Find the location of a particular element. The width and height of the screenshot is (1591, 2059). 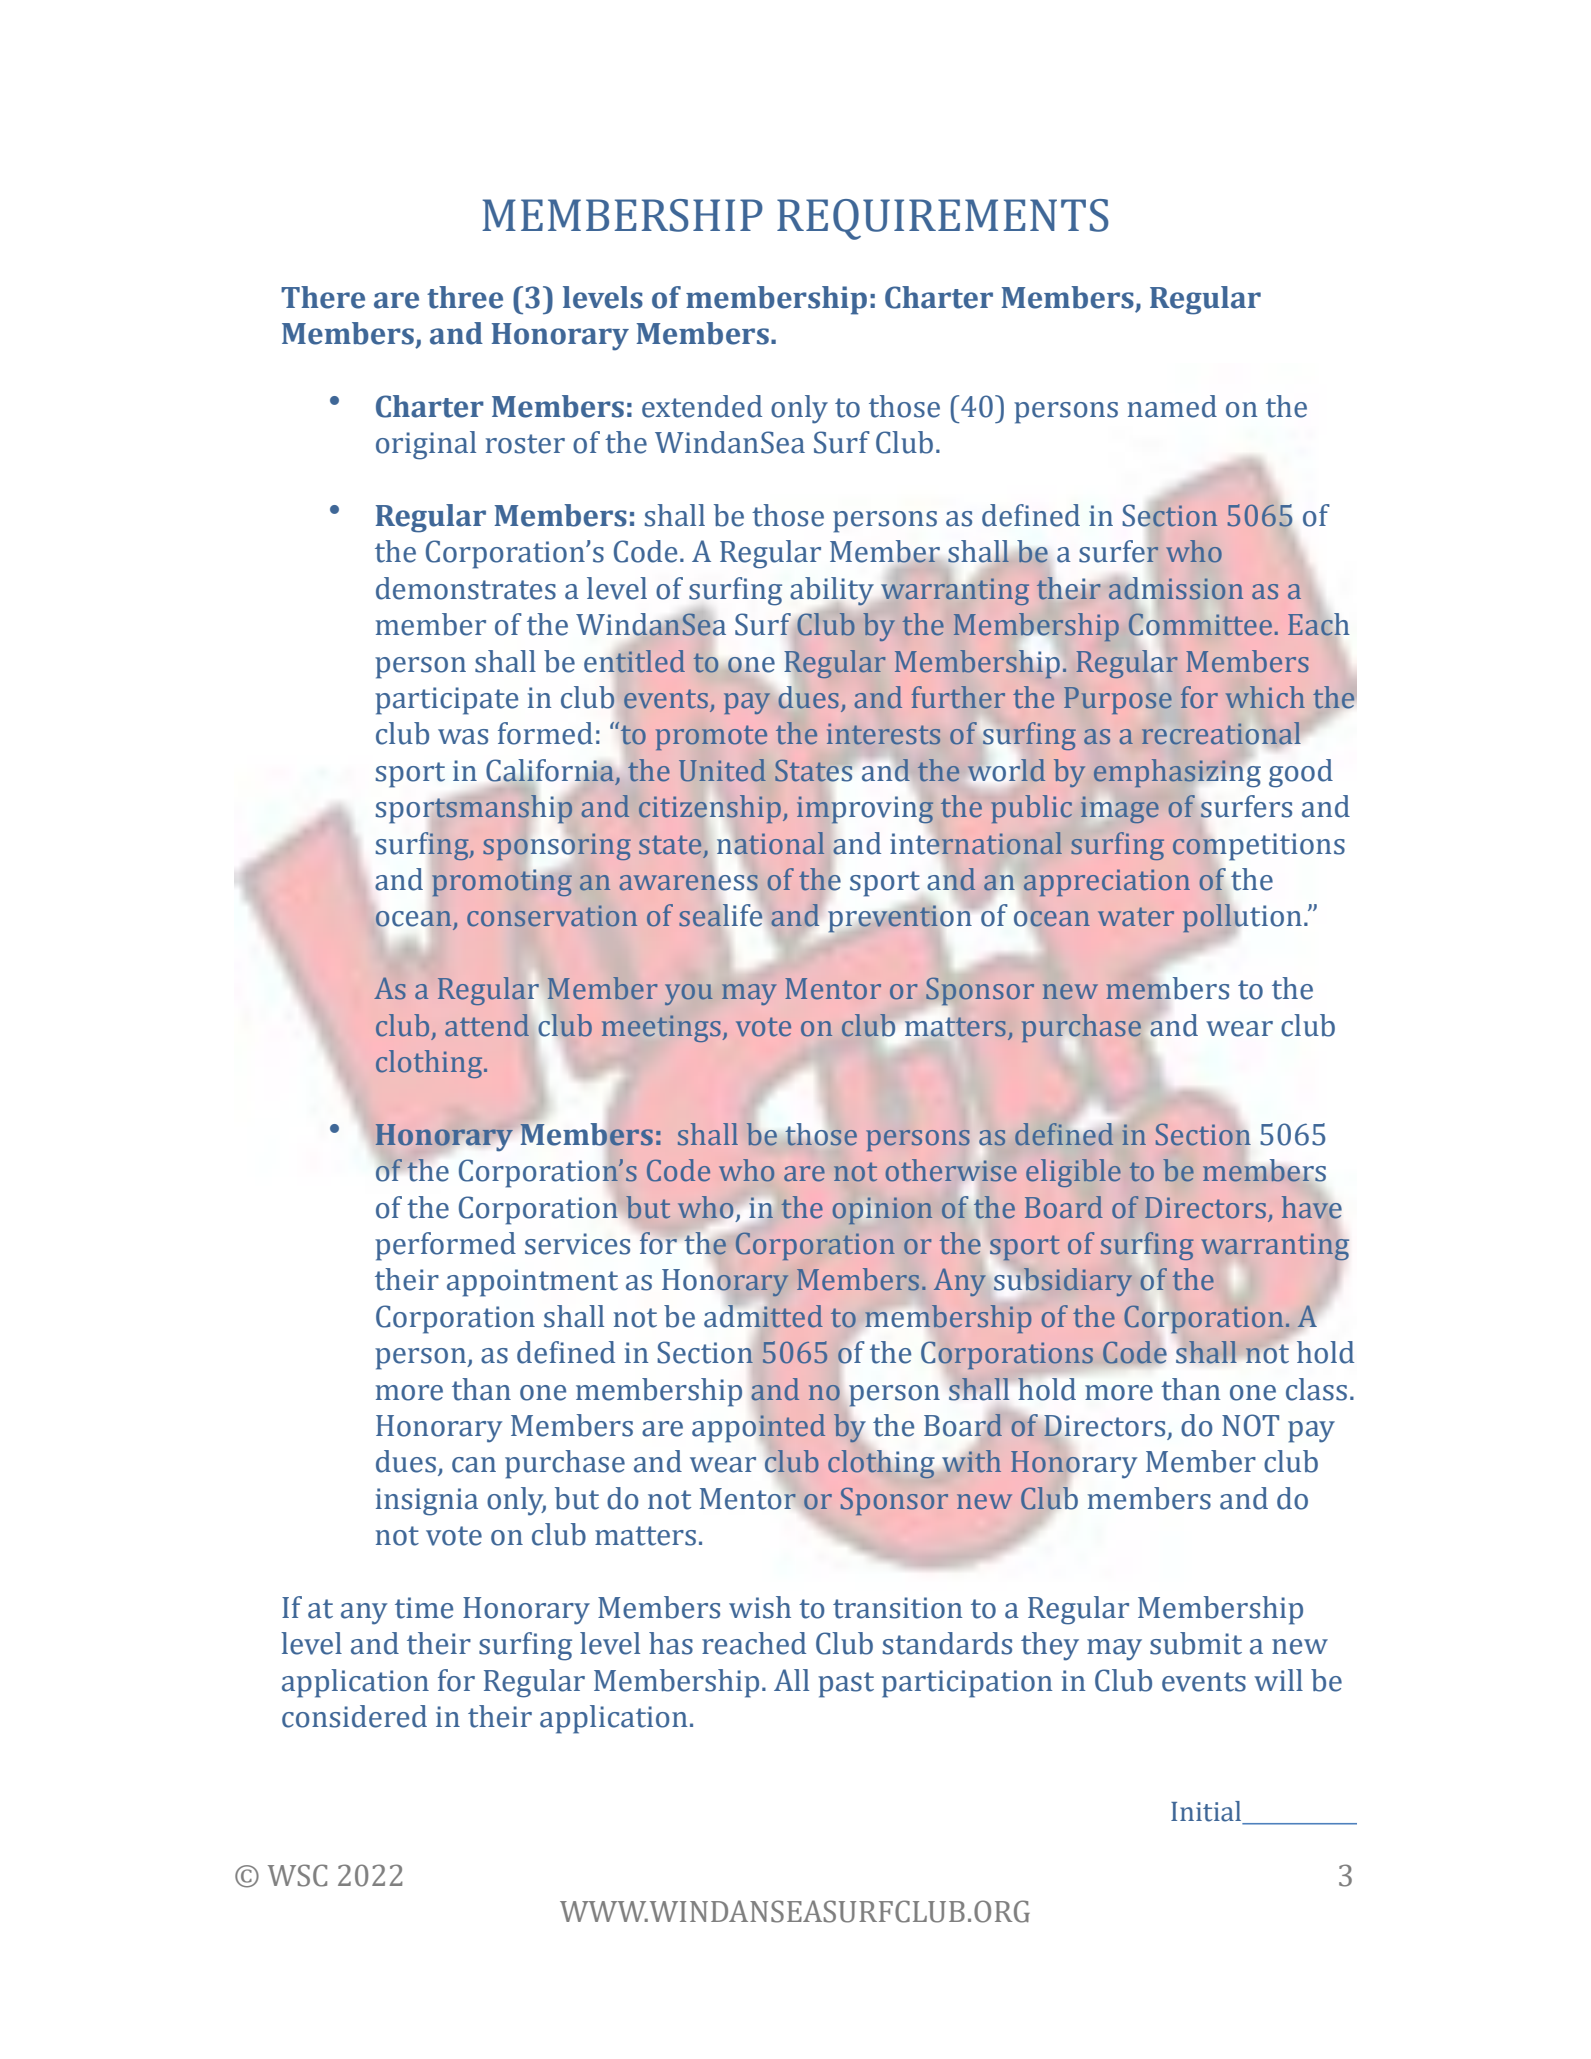

services is located at coordinates (577, 1244).
